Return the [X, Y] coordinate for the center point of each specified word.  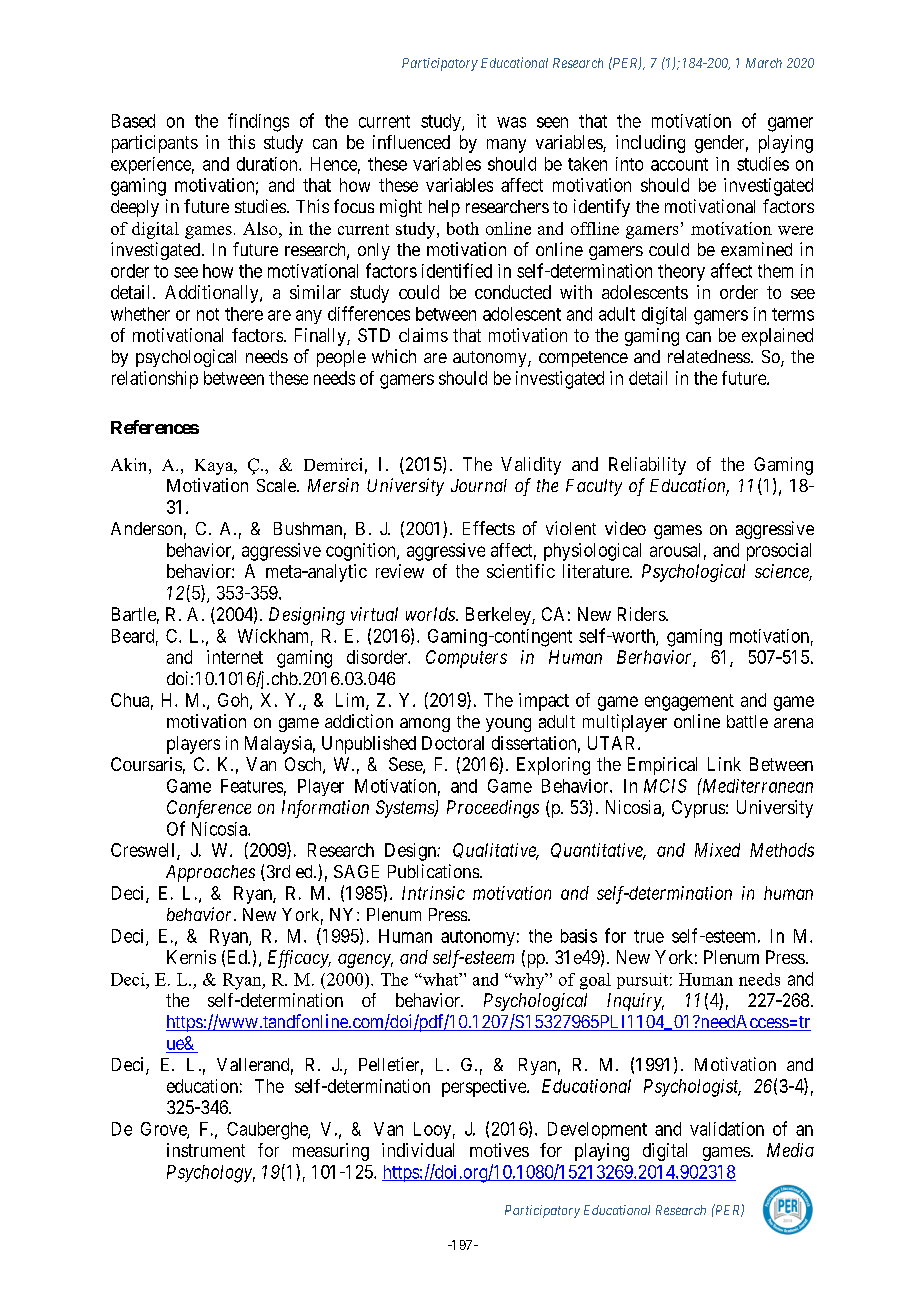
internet [235, 657]
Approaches [210, 873]
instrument [206, 1150]
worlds [431, 614]
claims [423, 335]
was [511, 122]
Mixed [717, 850]
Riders [642, 614]
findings [258, 122]
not [208, 314]
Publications [433, 871]
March [764, 63]
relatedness [709, 356]
